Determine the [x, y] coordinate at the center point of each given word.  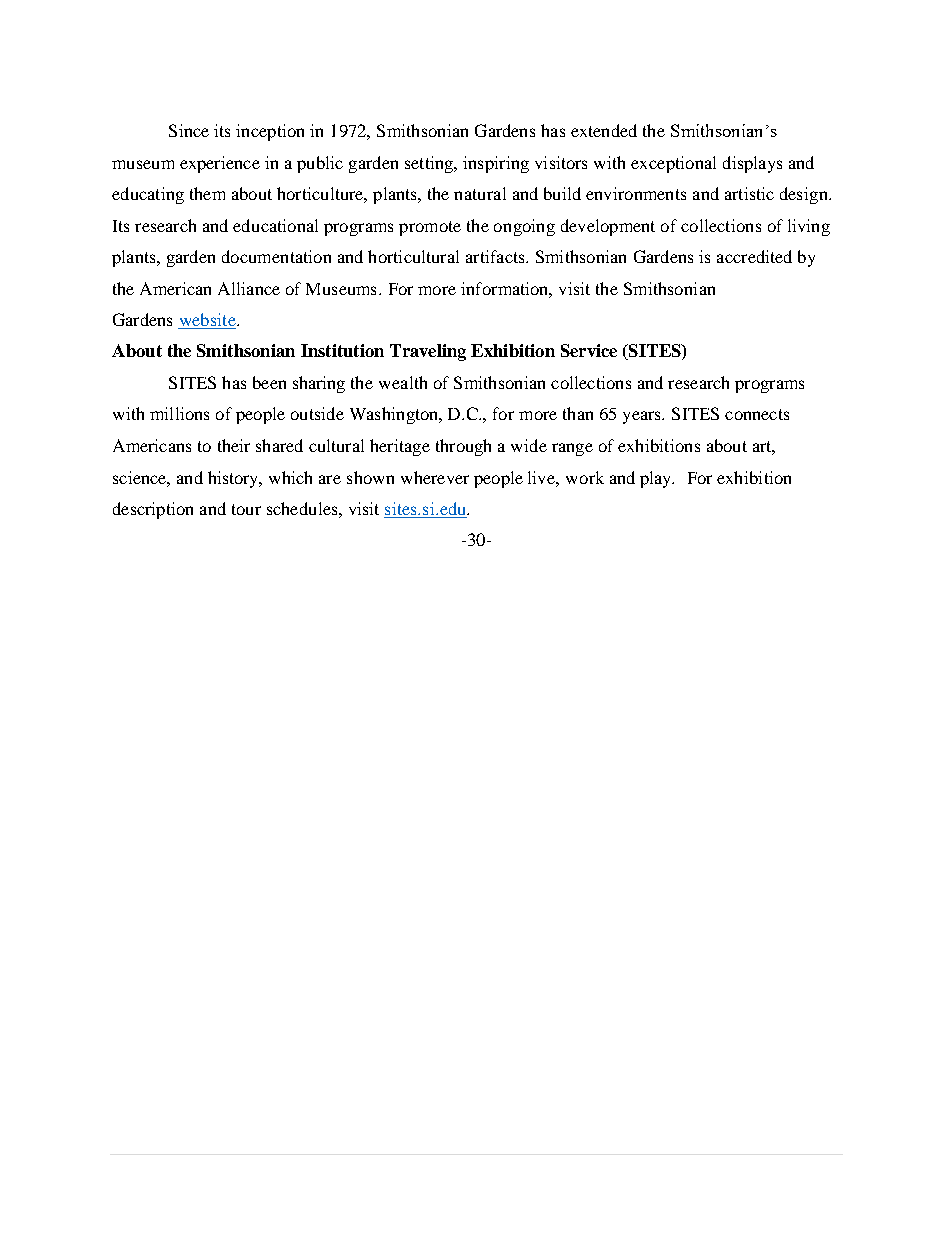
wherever [435, 477]
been [269, 382]
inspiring [496, 164]
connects [757, 414]
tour [246, 509]
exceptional [673, 164]
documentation [276, 256]
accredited [754, 256]
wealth [403, 382]
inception [270, 132]
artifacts [496, 256]
